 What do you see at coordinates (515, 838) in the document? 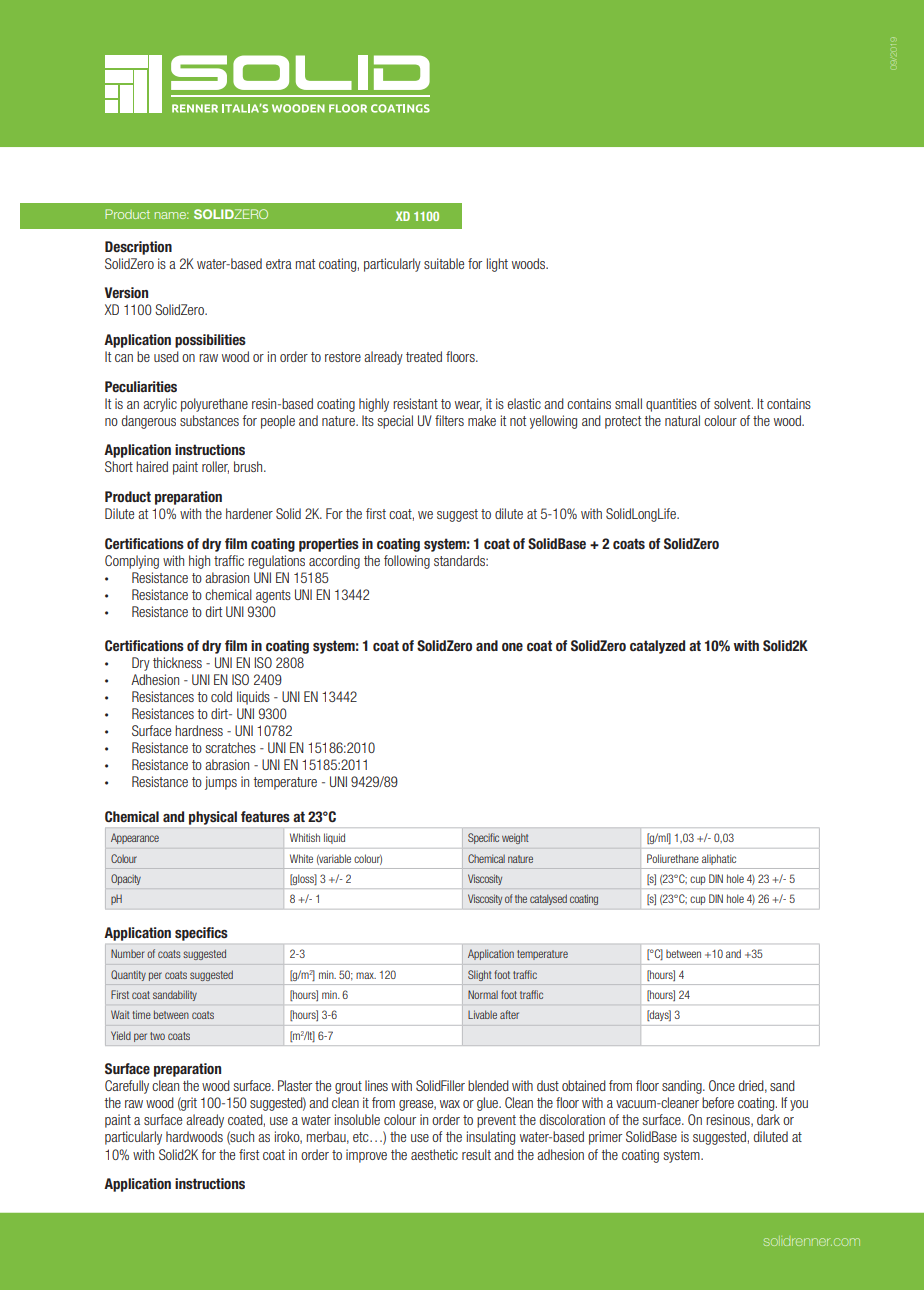
I see `weight` at bounding box center [515, 838].
